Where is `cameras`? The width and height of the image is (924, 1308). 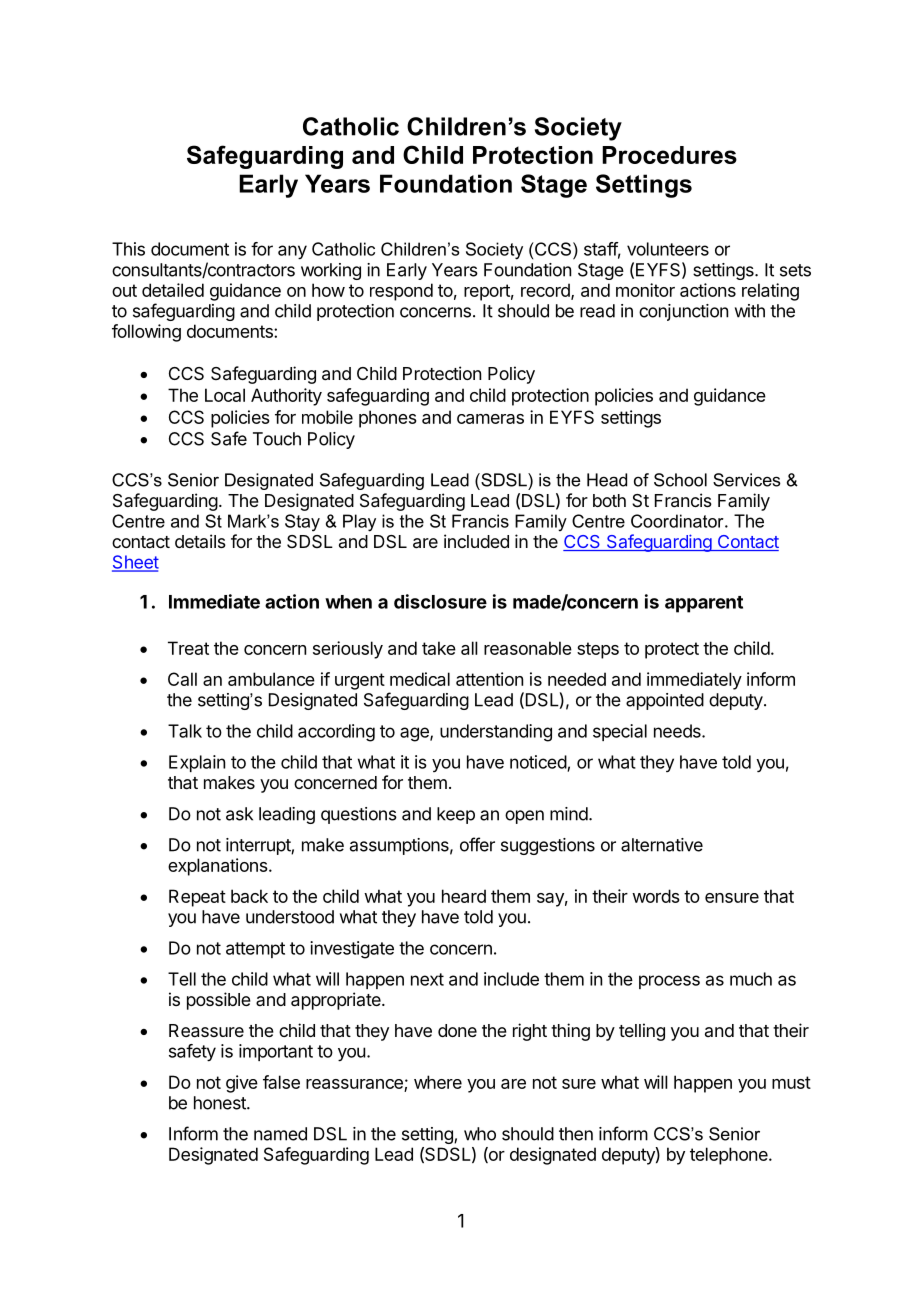 cameras is located at coordinates (490, 419).
